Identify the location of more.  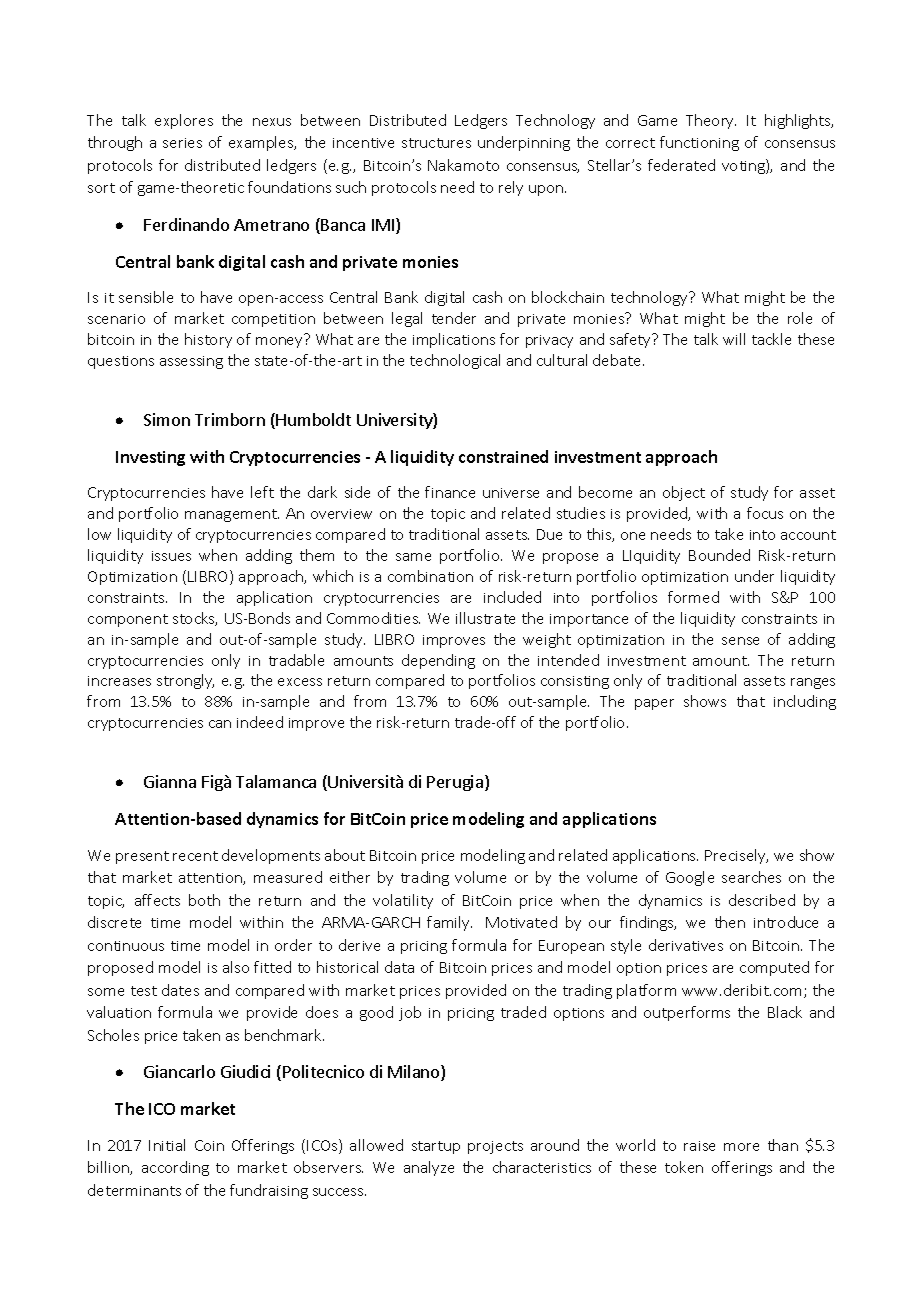
(741, 1147).
